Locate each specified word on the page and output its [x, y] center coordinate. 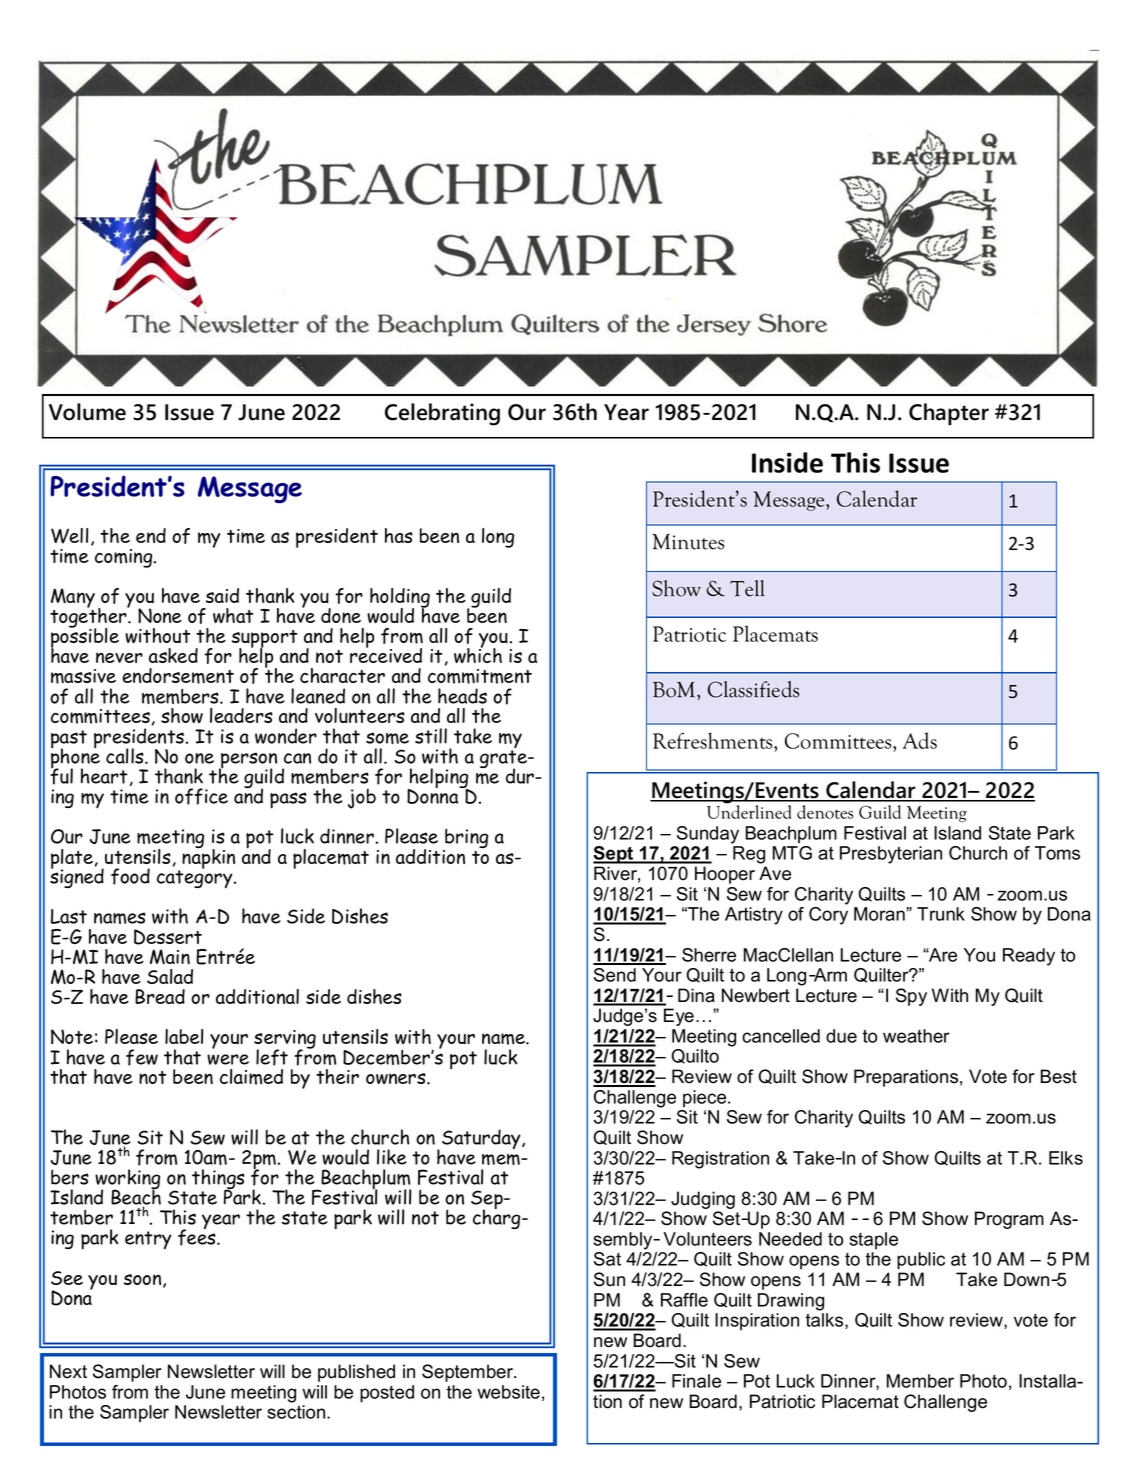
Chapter [949, 414]
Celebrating [442, 414]
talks [825, 1321]
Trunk [941, 914]
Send [615, 975]
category [196, 878]
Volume [87, 412]
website [508, 1392]
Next [68, 1371]
